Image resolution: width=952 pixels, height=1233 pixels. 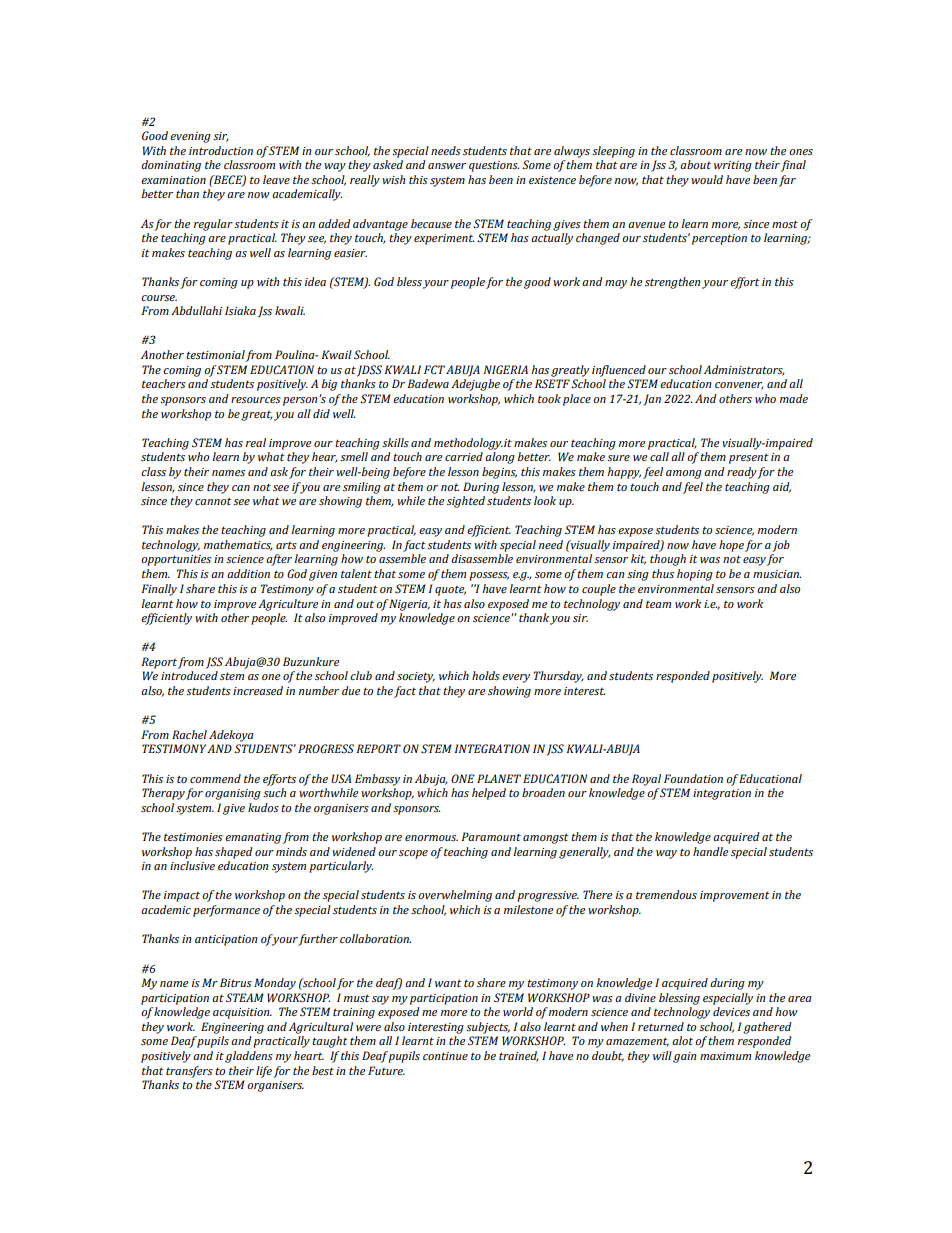 I want to click on quote, so click(x=450, y=591).
